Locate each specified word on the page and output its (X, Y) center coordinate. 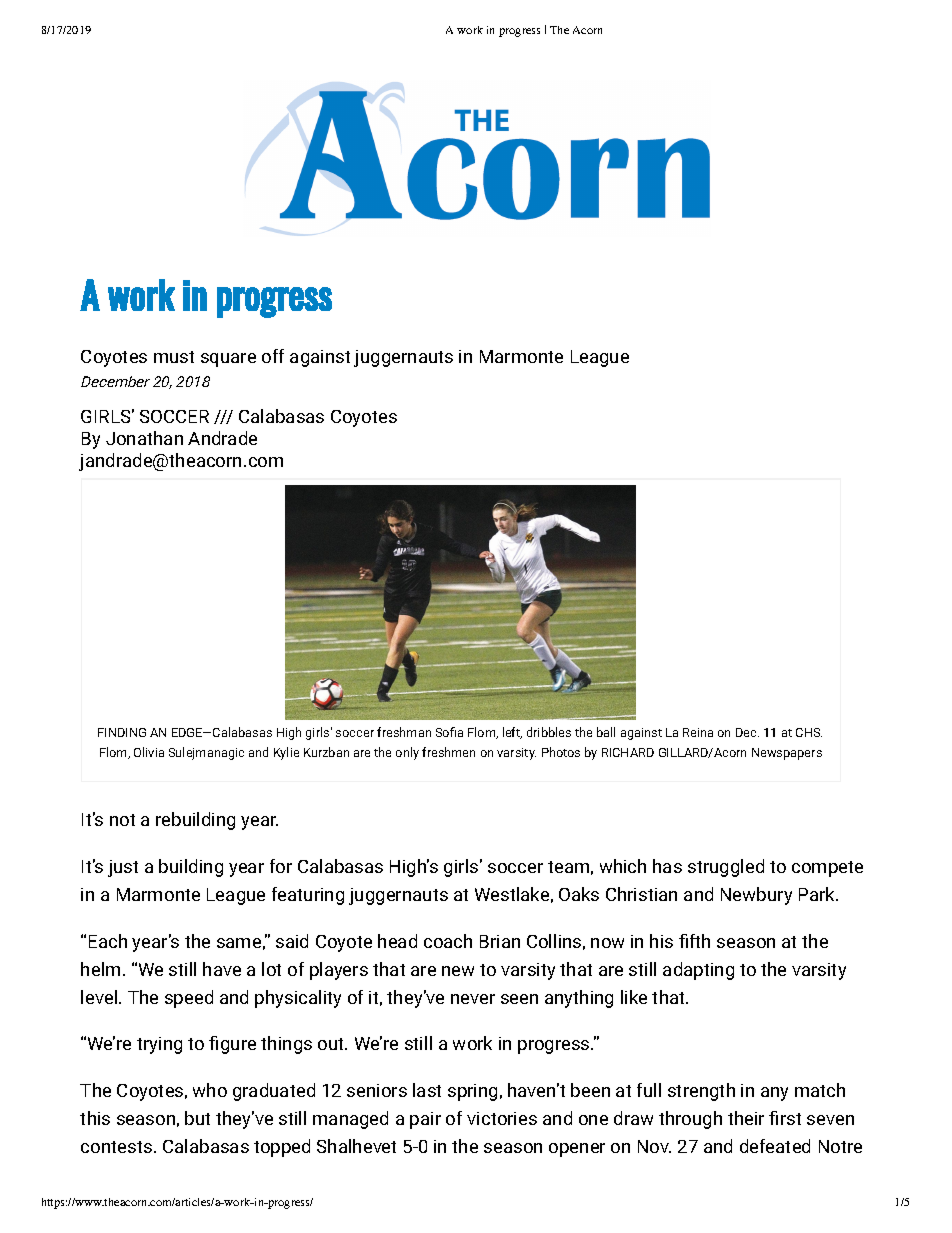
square (228, 360)
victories (502, 1118)
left (512, 733)
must (174, 357)
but (197, 1118)
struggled (726, 868)
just (123, 868)
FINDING (122, 732)
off (273, 356)
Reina (698, 732)
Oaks (579, 894)
